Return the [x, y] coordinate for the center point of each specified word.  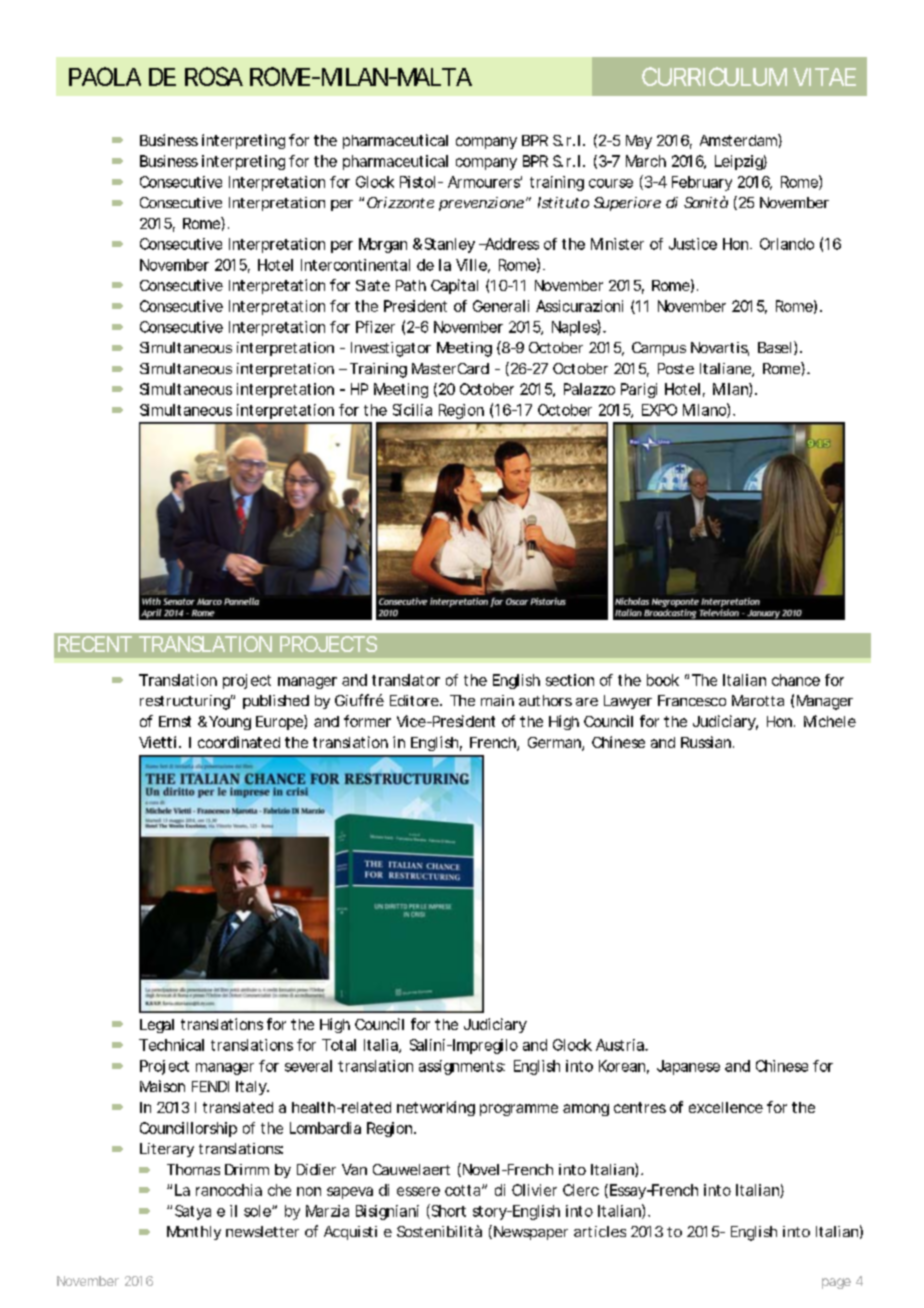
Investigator [391, 349]
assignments [462, 1067]
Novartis [720, 349]
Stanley [450, 245]
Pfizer [375, 327]
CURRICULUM [714, 76]
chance [796, 680]
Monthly [194, 1233]
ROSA [214, 76]
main [497, 700]
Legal [157, 1026]
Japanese [688, 1067]
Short [447, 1211]
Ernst [175, 721]
